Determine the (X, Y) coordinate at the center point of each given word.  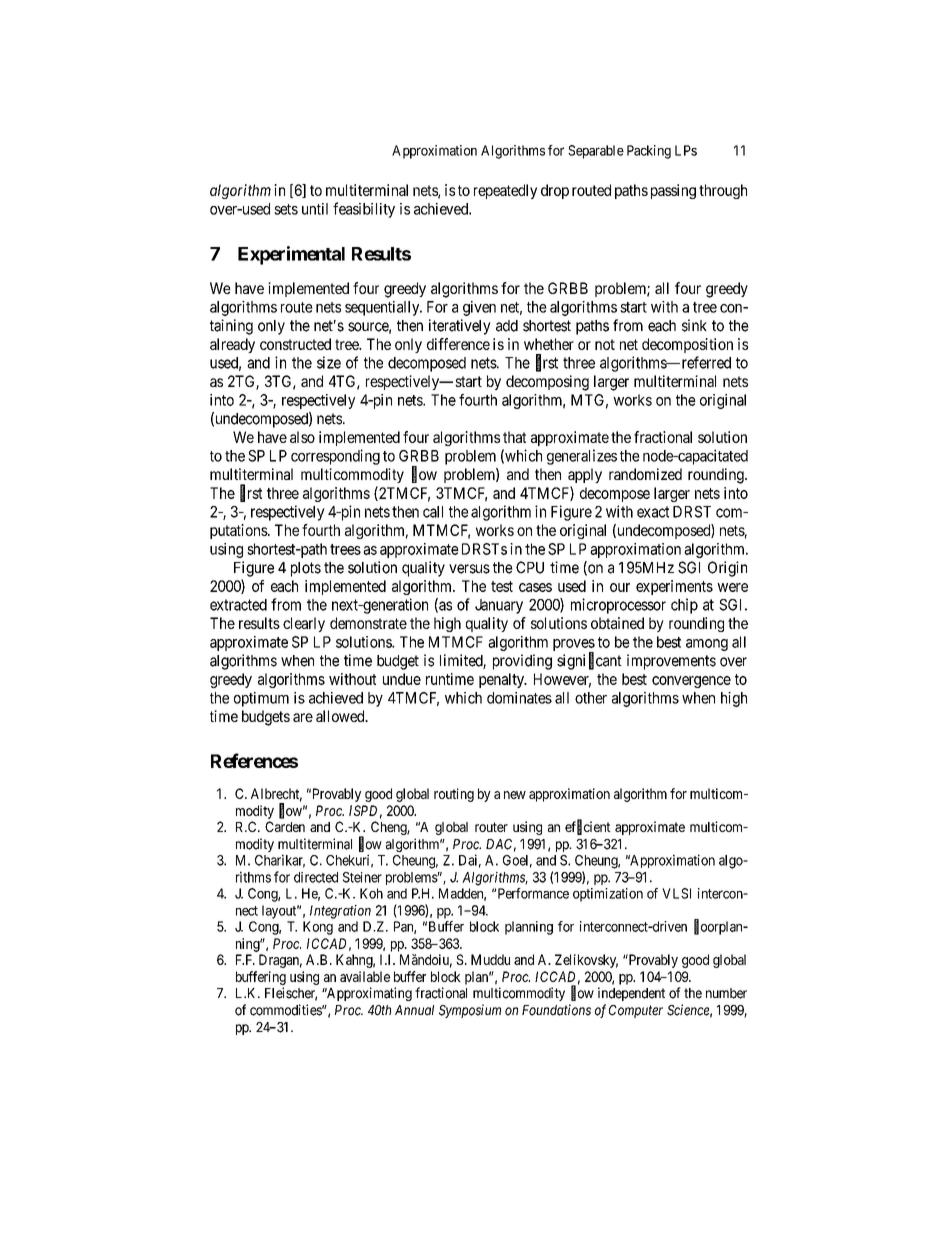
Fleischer (291, 994)
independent (631, 994)
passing (673, 191)
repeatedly (505, 191)
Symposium (470, 1011)
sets (286, 209)
